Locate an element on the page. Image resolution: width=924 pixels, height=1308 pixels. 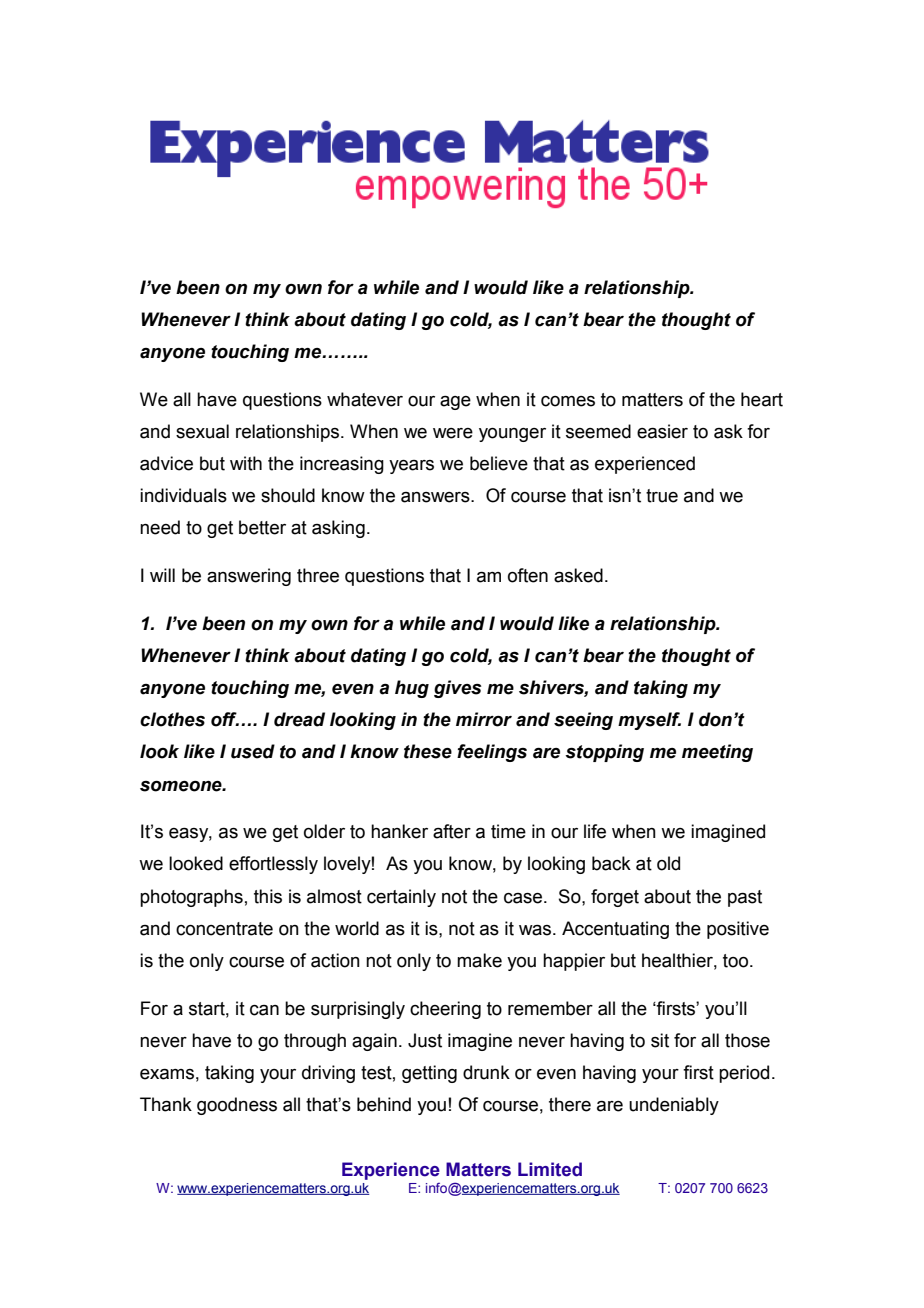
sexual is located at coordinates (202, 431).
